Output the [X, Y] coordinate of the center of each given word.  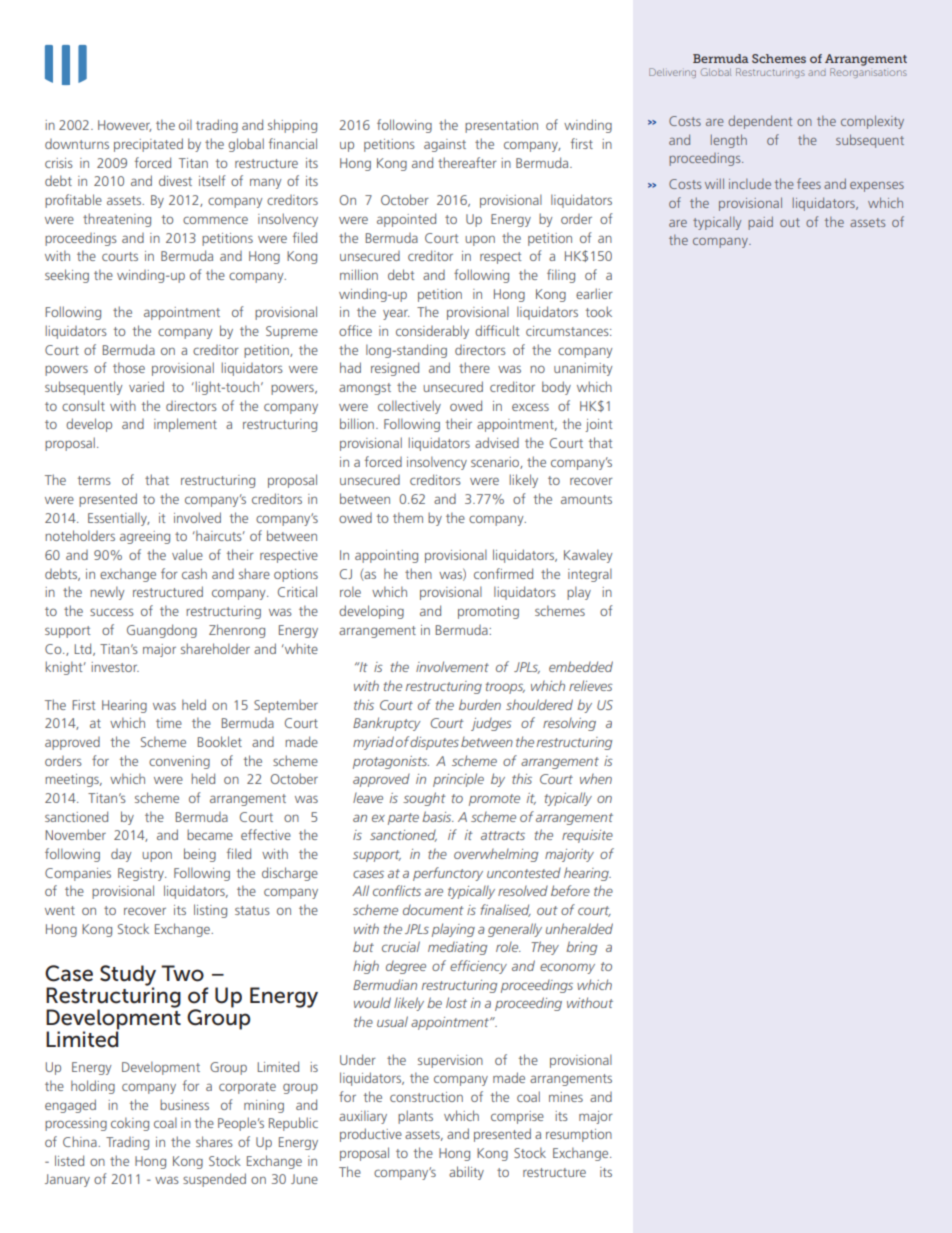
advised [497, 442]
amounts [586, 499]
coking [130, 1124]
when [596, 778]
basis [438, 816]
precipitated [148, 145]
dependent [760, 122]
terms [94, 480]
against [445, 145]
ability [466, 1173]
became [210, 834]
